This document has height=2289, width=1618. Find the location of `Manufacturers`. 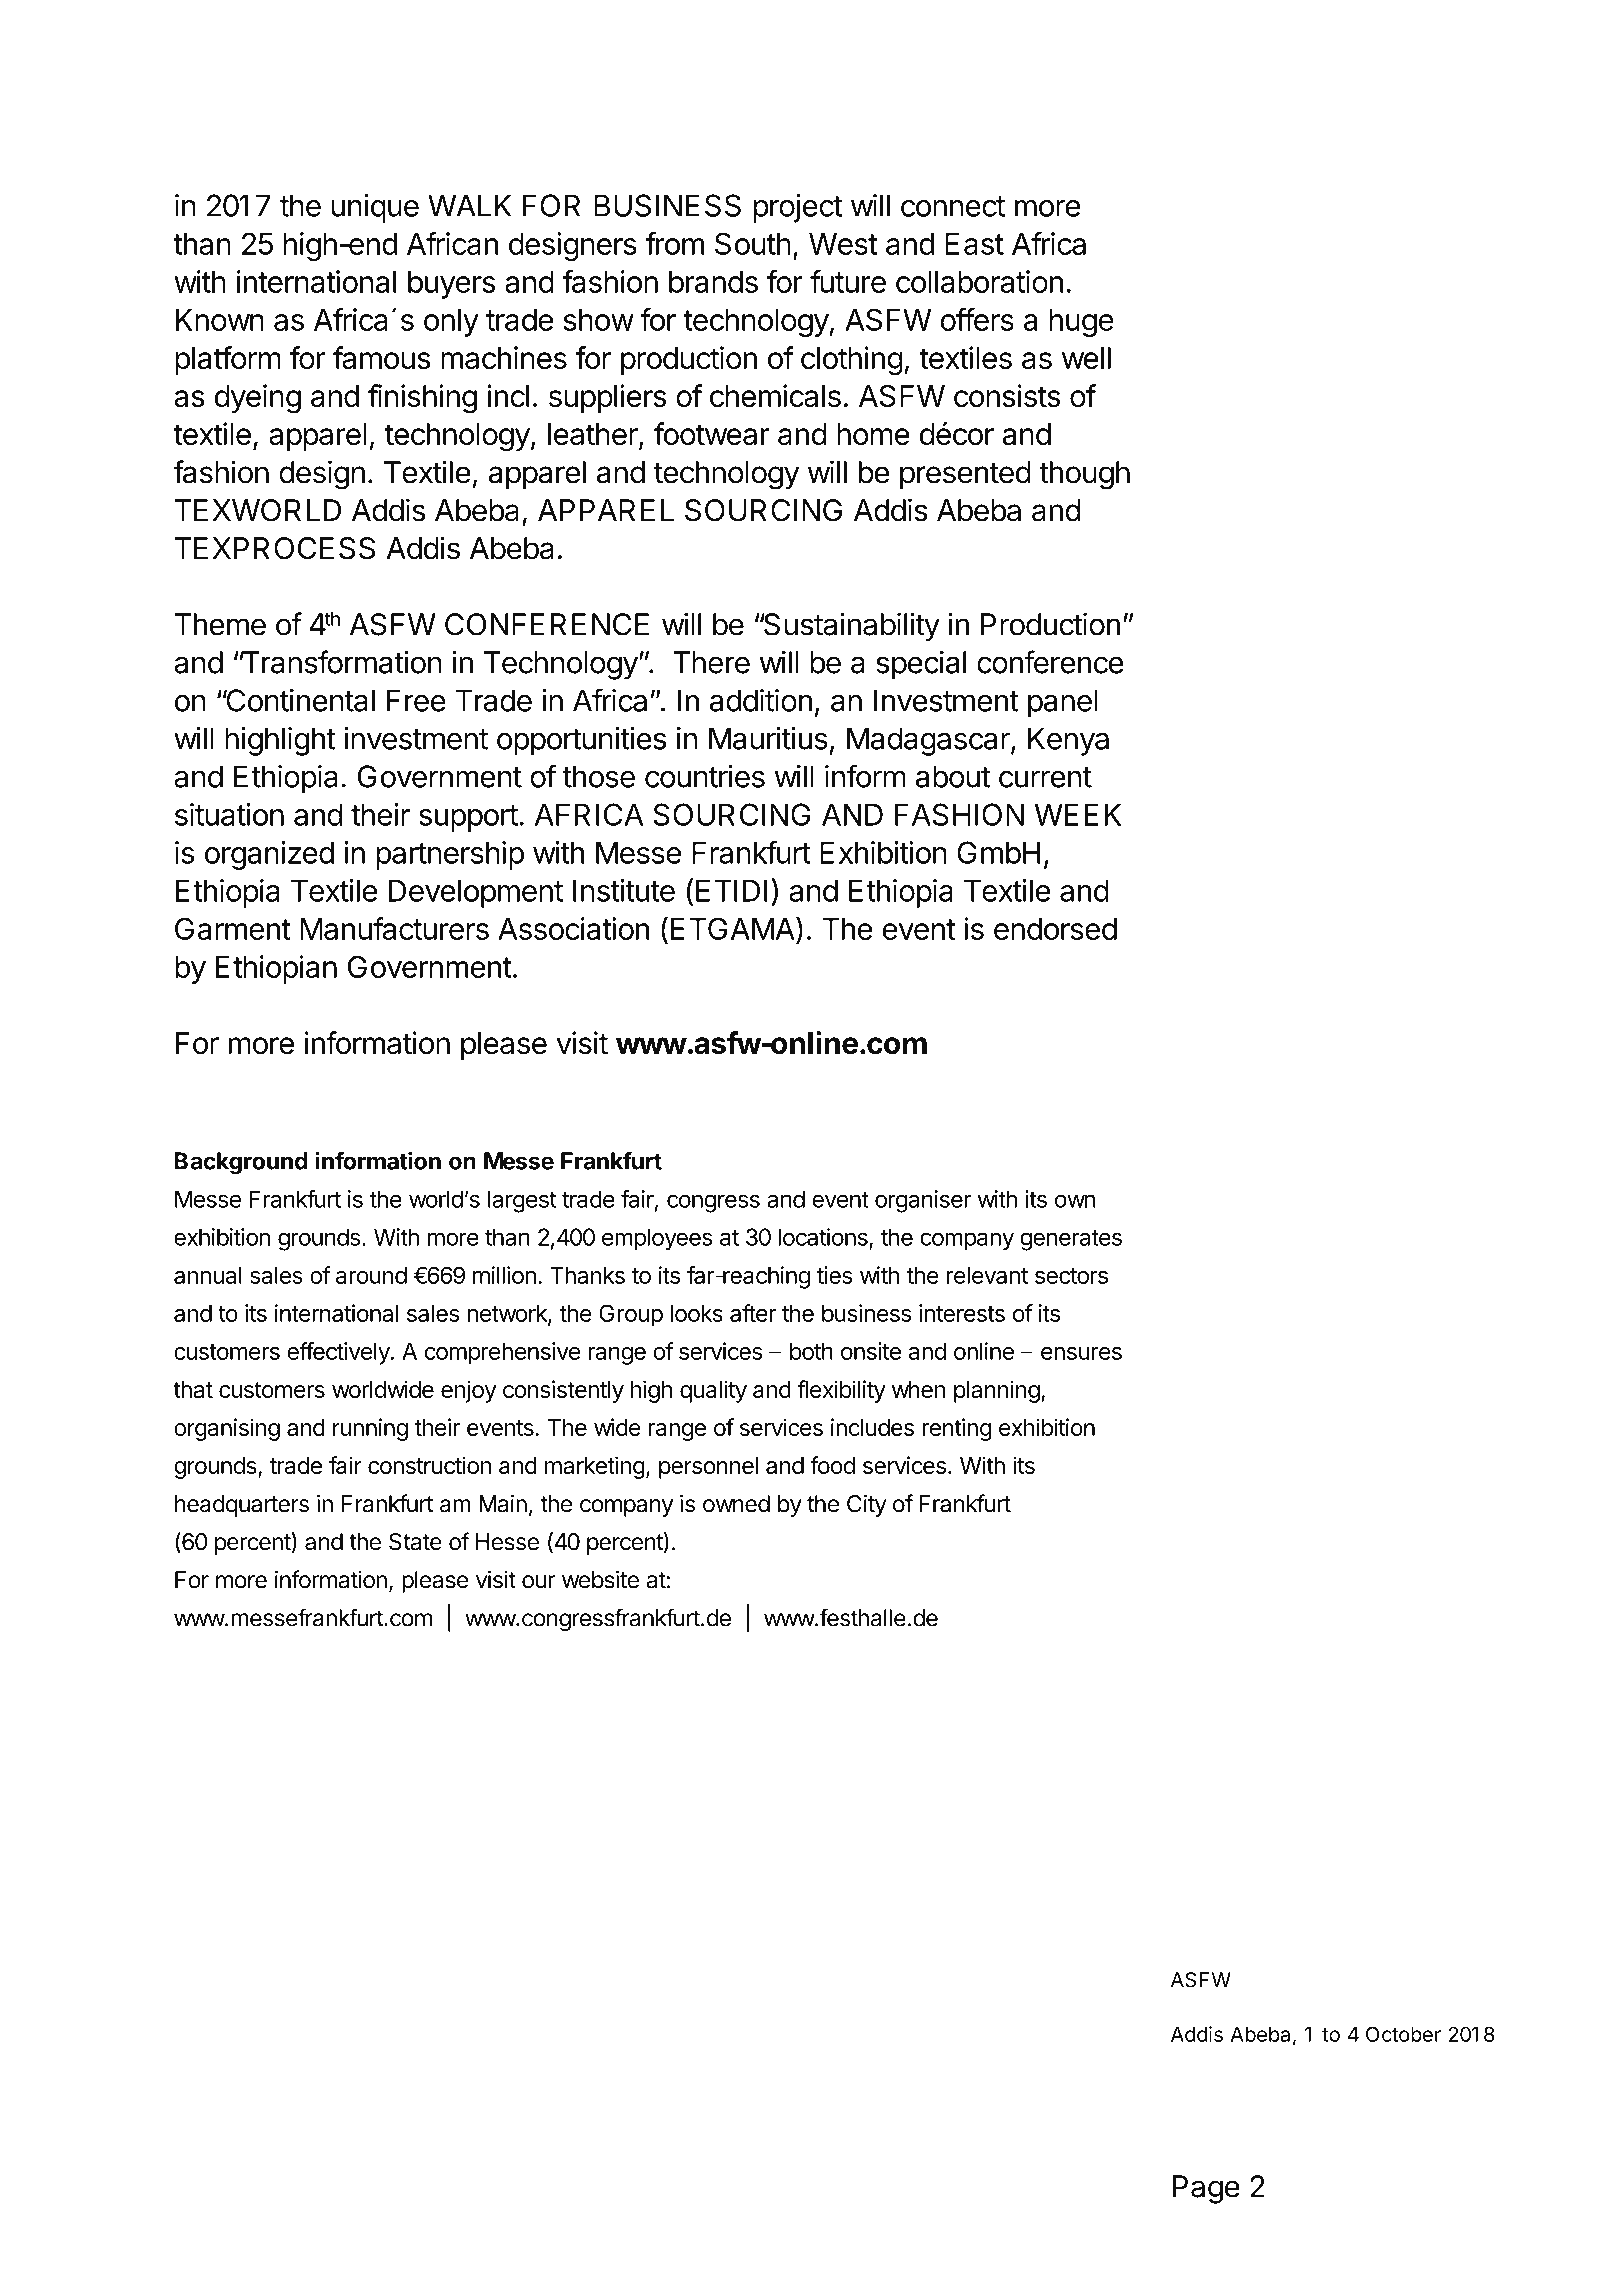

Manufacturers is located at coordinates (394, 928).
